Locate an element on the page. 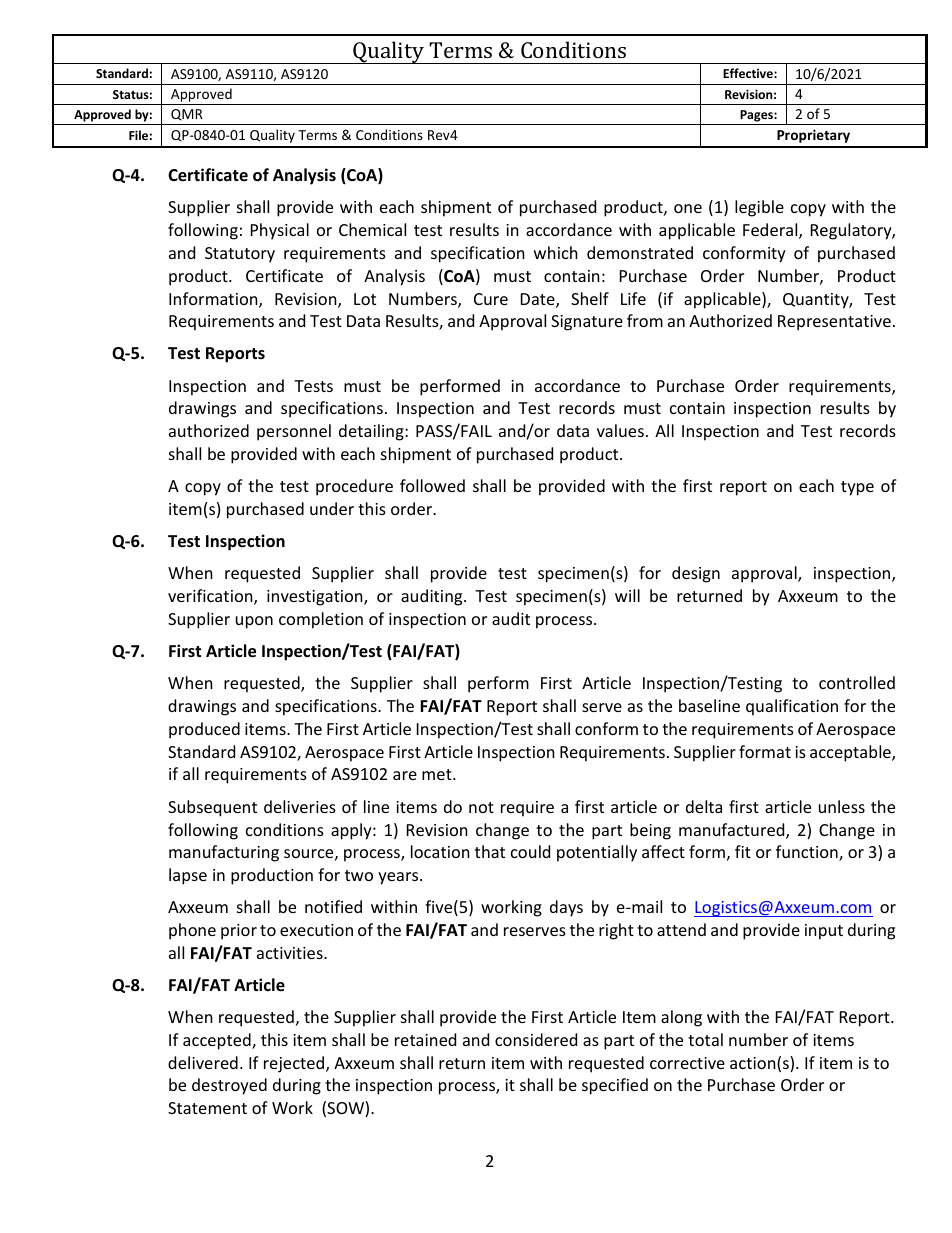  qualification is located at coordinates (792, 707).
